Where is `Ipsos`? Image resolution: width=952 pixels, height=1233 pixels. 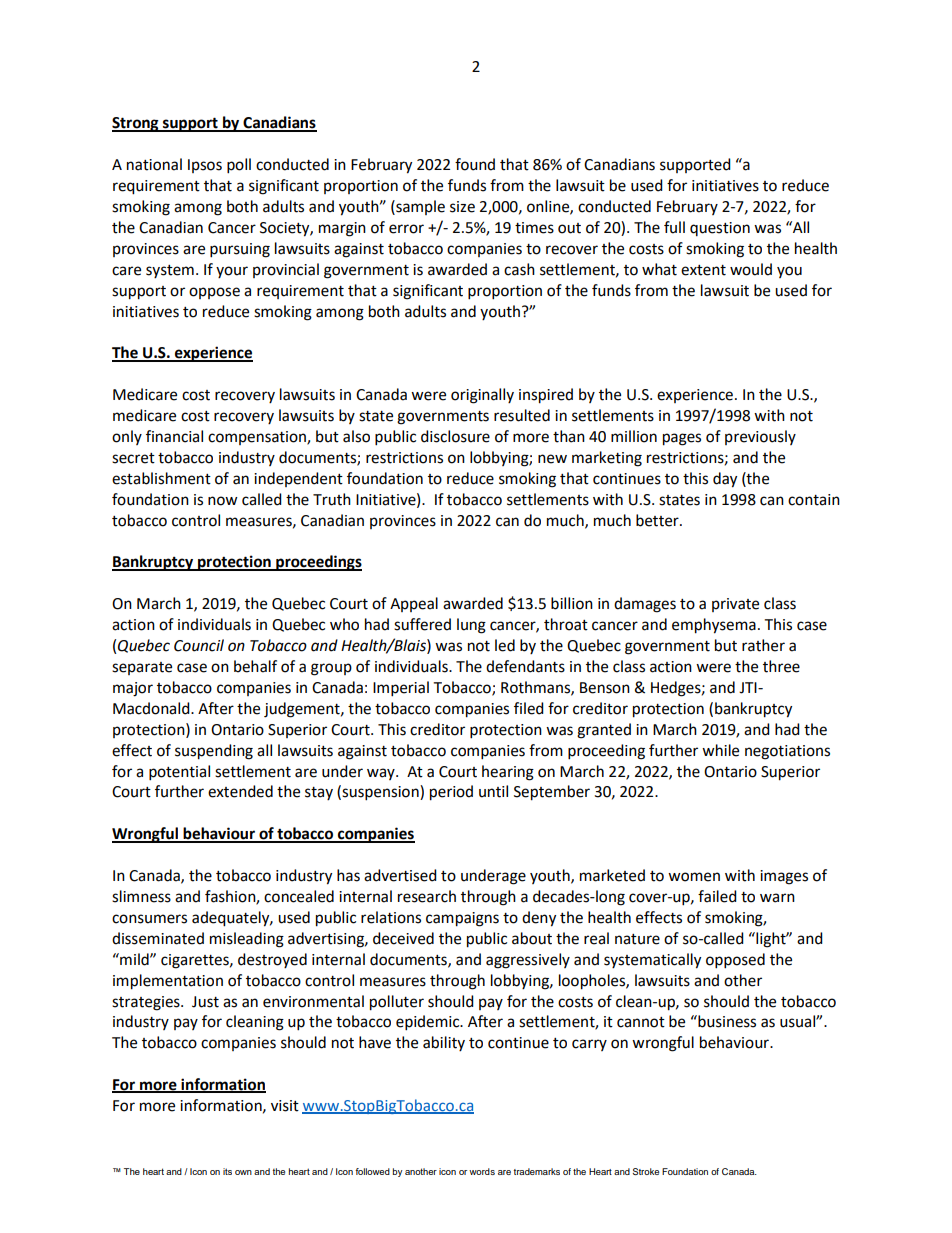
Ipsos is located at coordinates (205, 166).
